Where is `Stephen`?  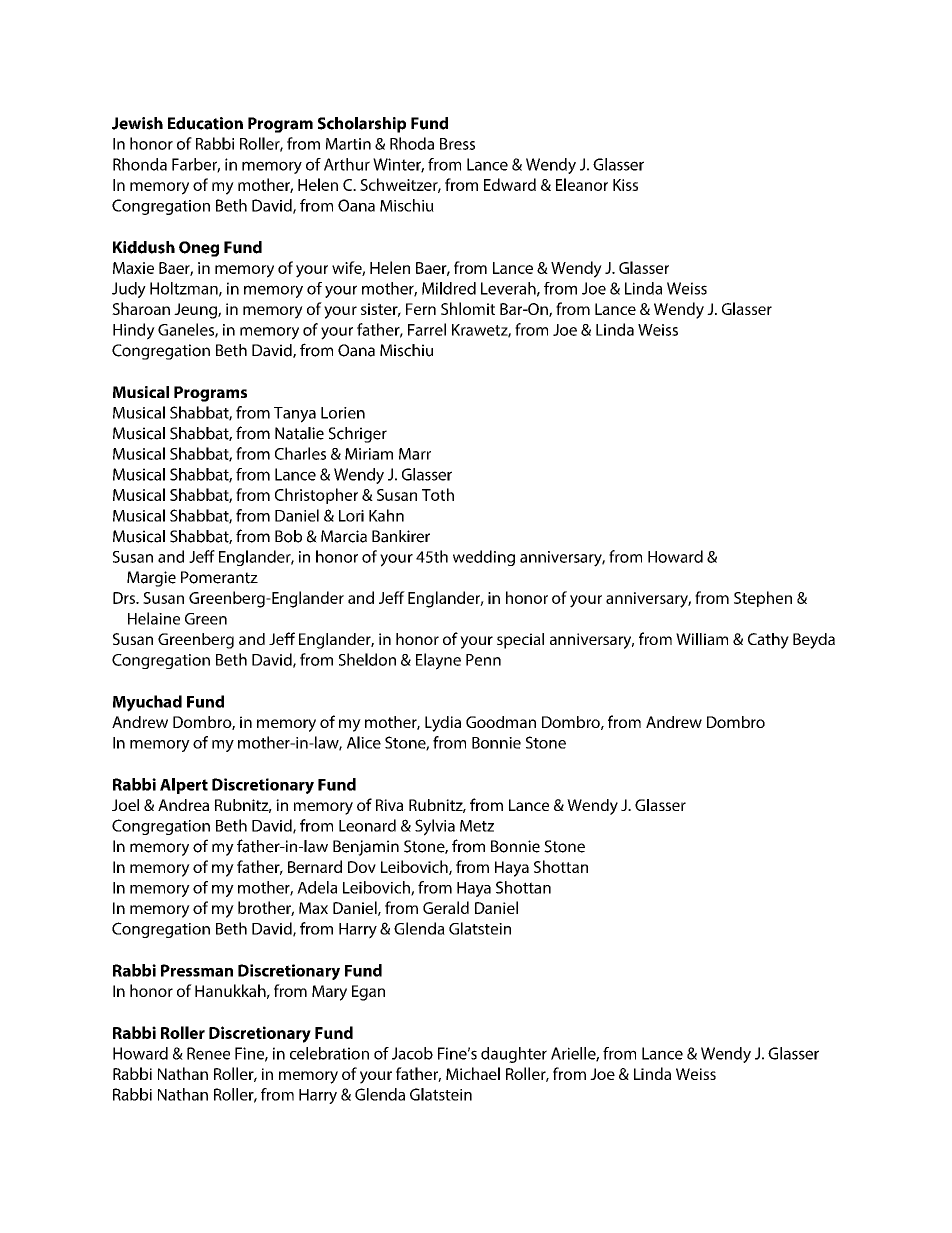 Stephen is located at coordinates (763, 599).
